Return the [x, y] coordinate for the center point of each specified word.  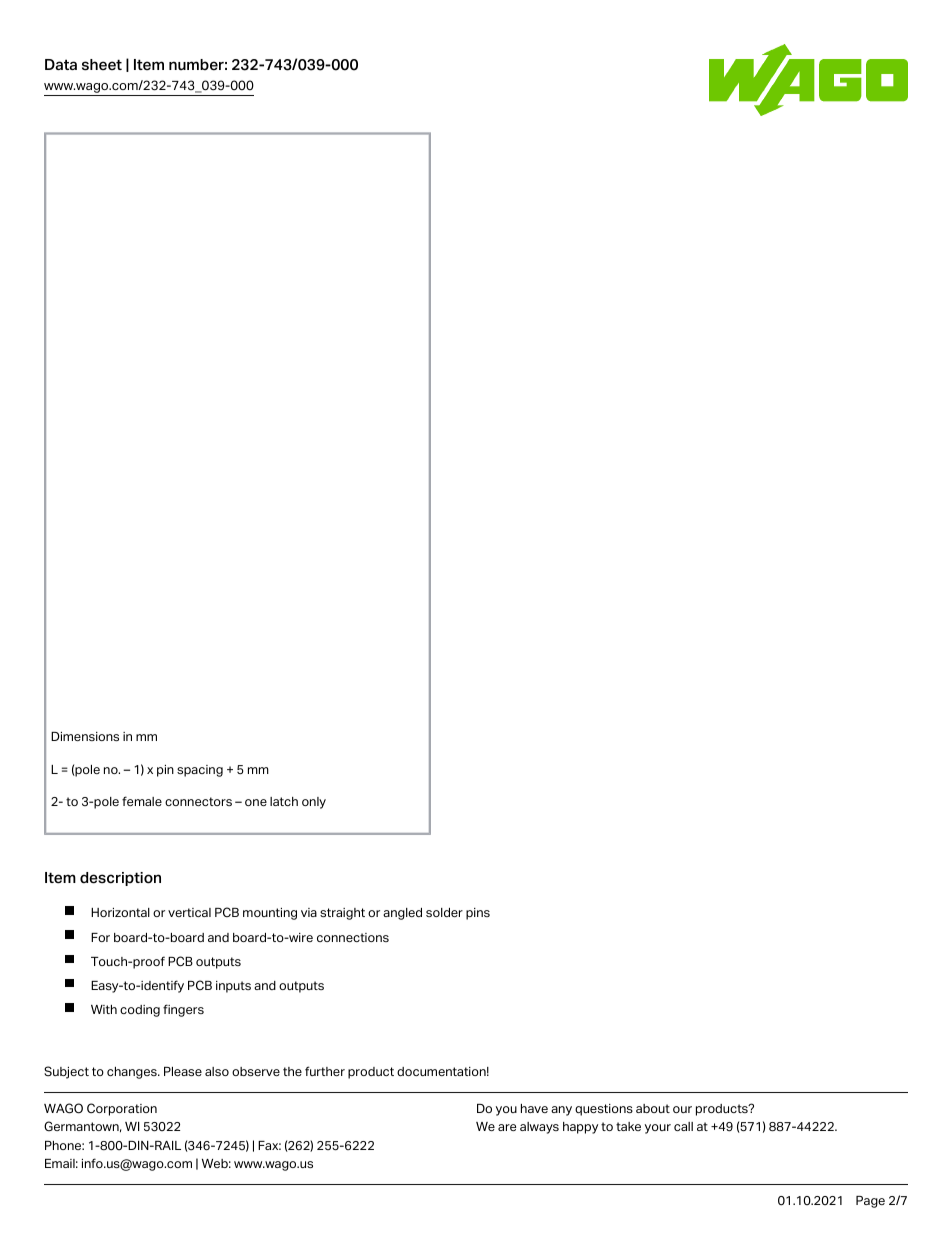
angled [402, 914]
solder [444, 912]
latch [284, 801]
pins [478, 914]
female [142, 801]
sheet [102, 65]
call [683, 1126]
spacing [200, 771]
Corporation [122, 1109]
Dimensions [85, 736]
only [314, 803]
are [507, 1127]
